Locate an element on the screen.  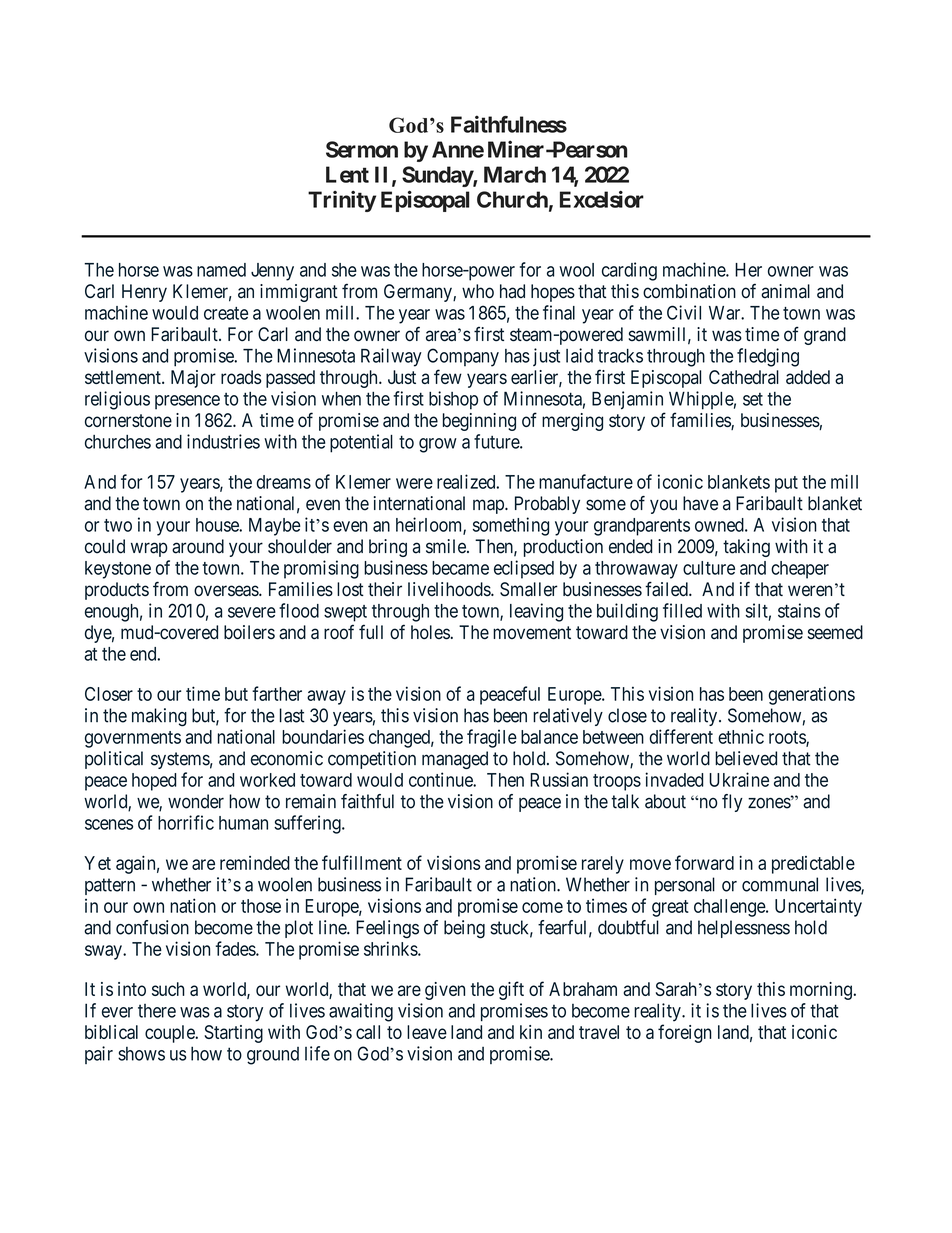
Excelsior is located at coordinates (602, 199).
